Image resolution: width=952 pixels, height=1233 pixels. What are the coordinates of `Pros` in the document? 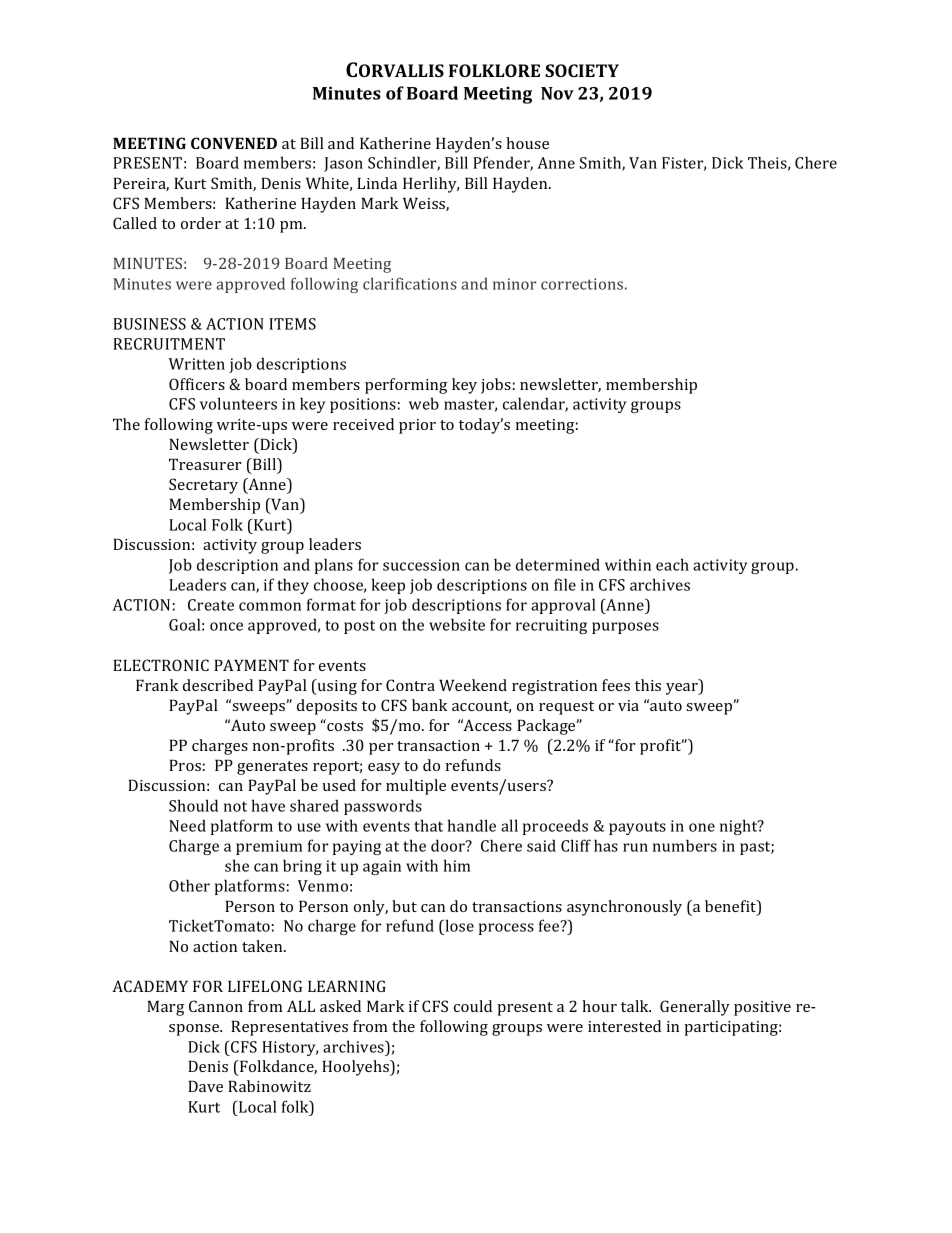 It's located at (185, 765).
